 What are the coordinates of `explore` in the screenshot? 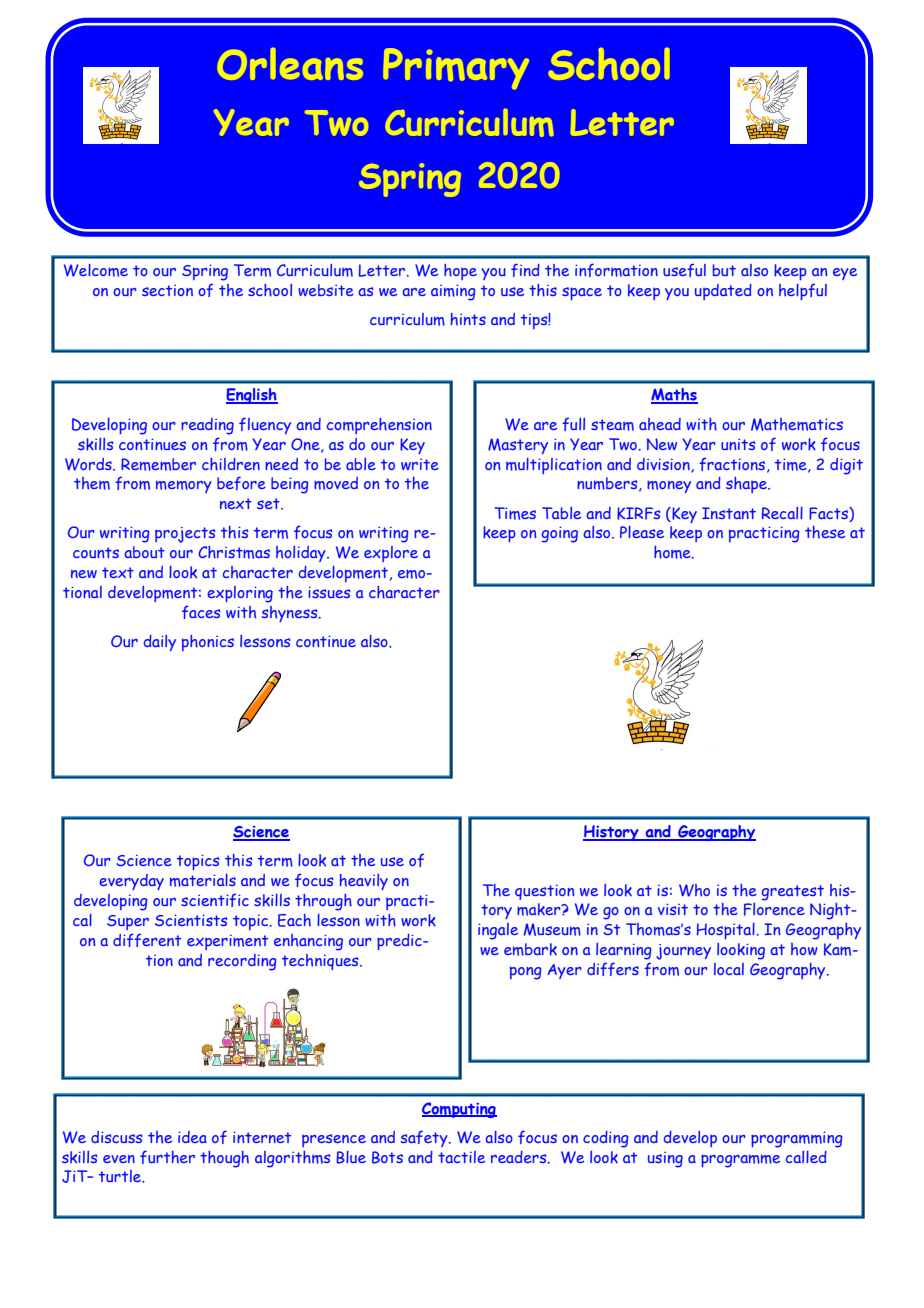 It's located at (391, 554).
